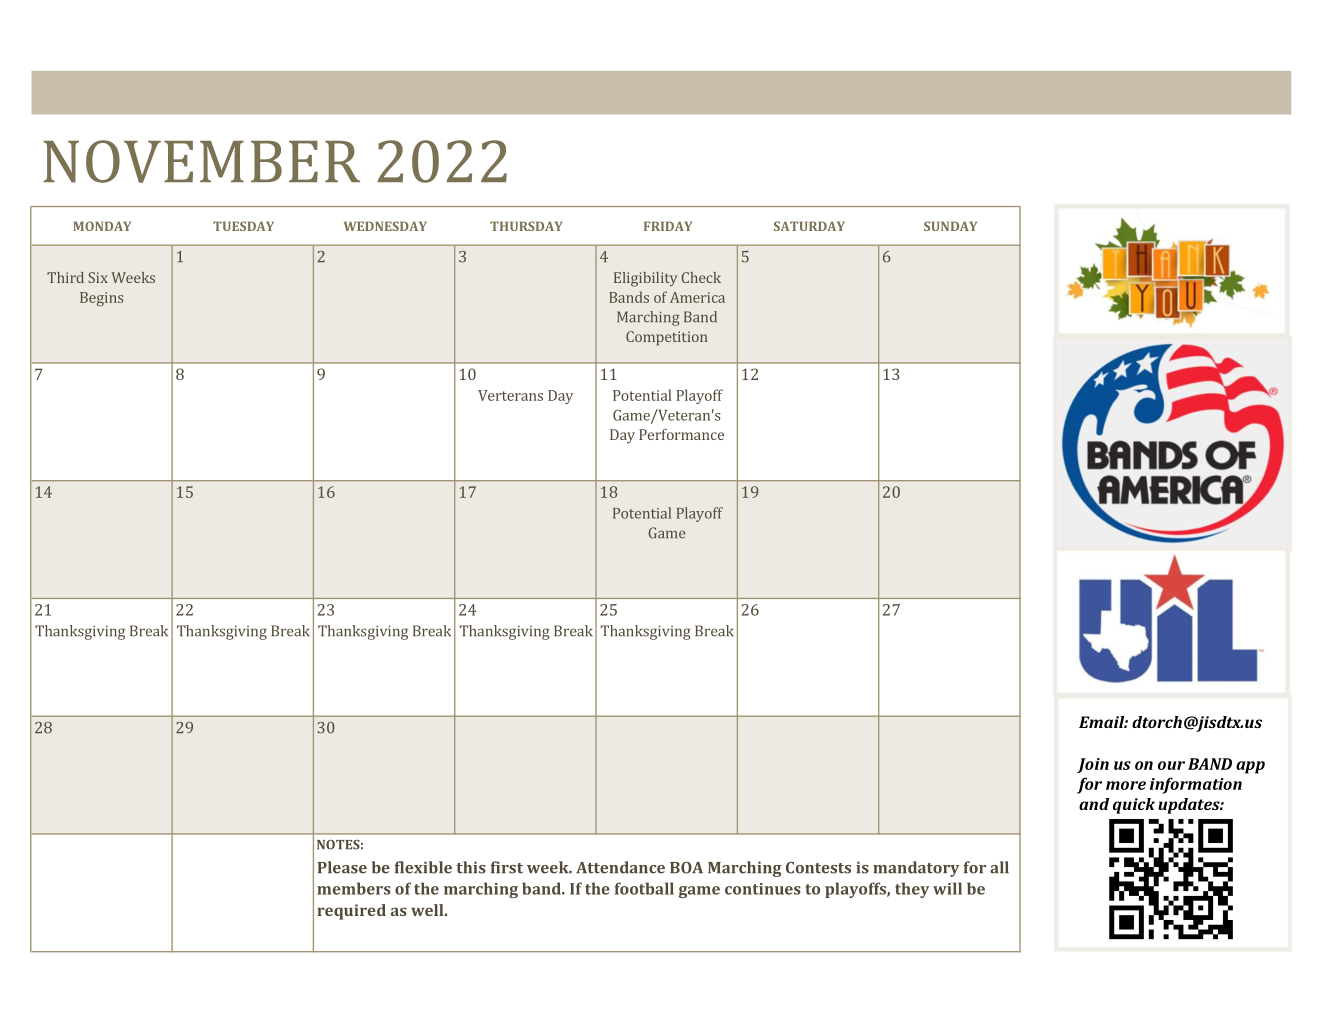  I want to click on Attendance, so click(620, 867).
